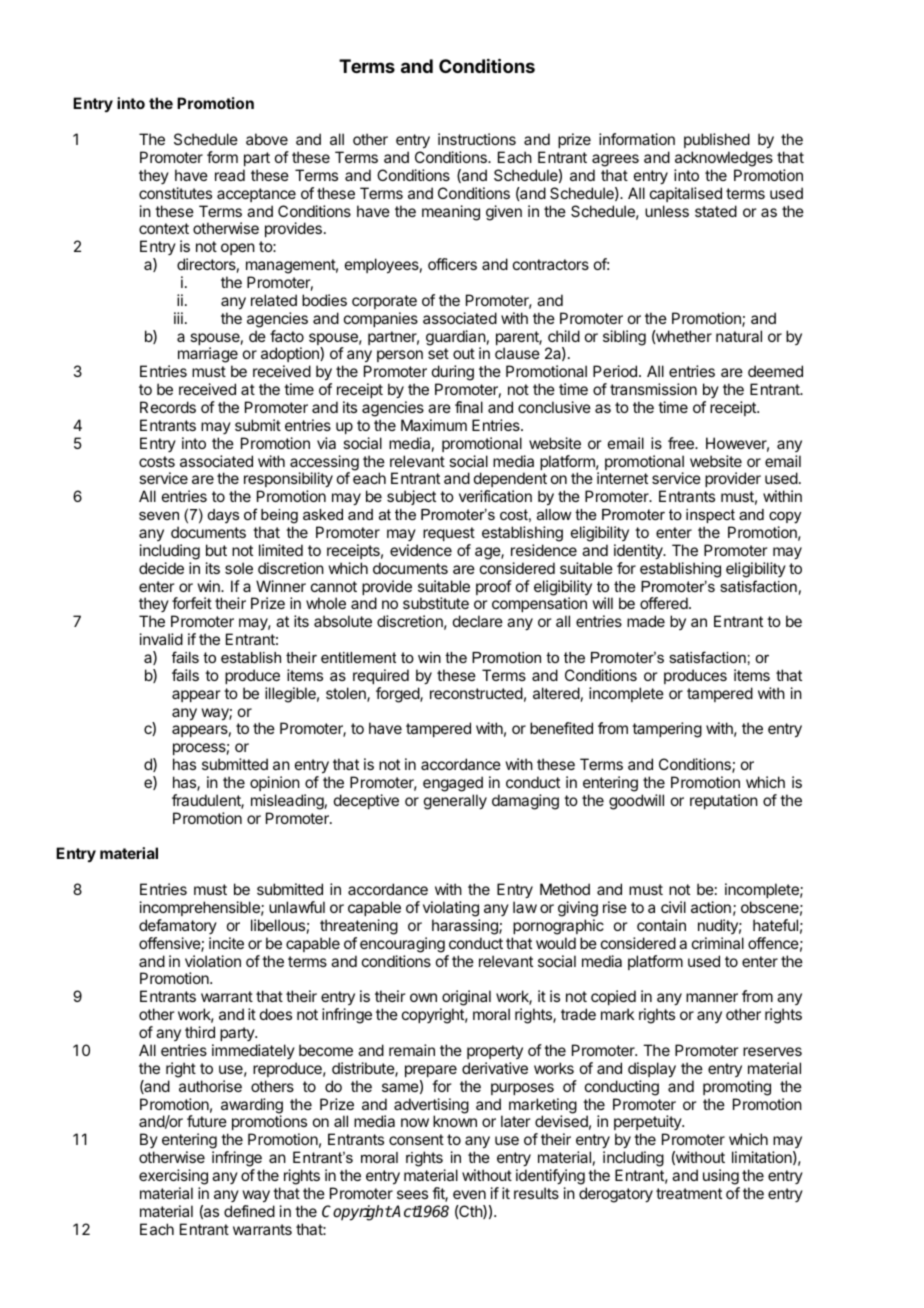  Describe the element at coordinates (230, 175) in the screenshot. I see `read` at that location.
